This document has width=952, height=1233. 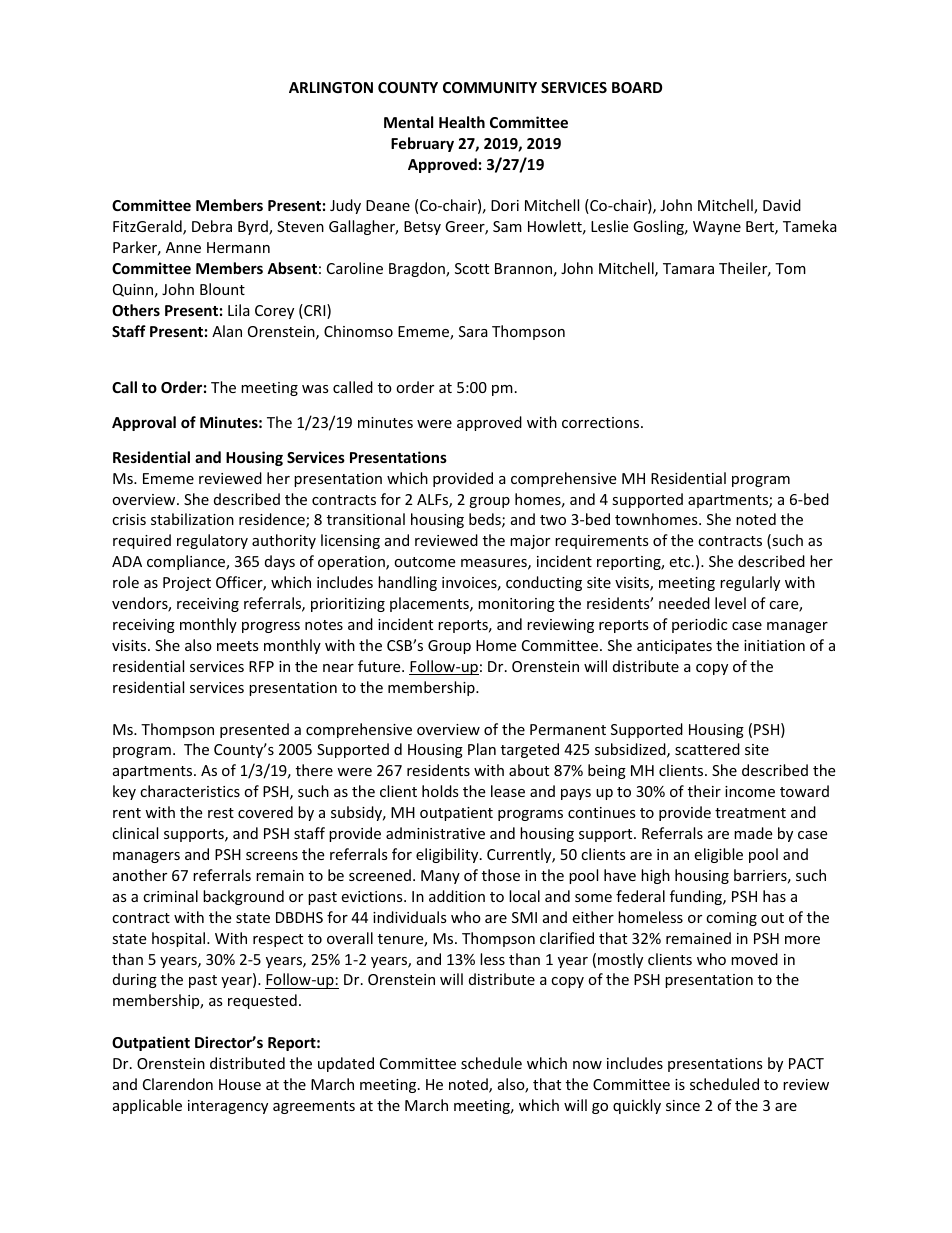 What do you see at coordinates (637, 87) in the document?
I see `BOARD` at bounding box center [637, 87].
